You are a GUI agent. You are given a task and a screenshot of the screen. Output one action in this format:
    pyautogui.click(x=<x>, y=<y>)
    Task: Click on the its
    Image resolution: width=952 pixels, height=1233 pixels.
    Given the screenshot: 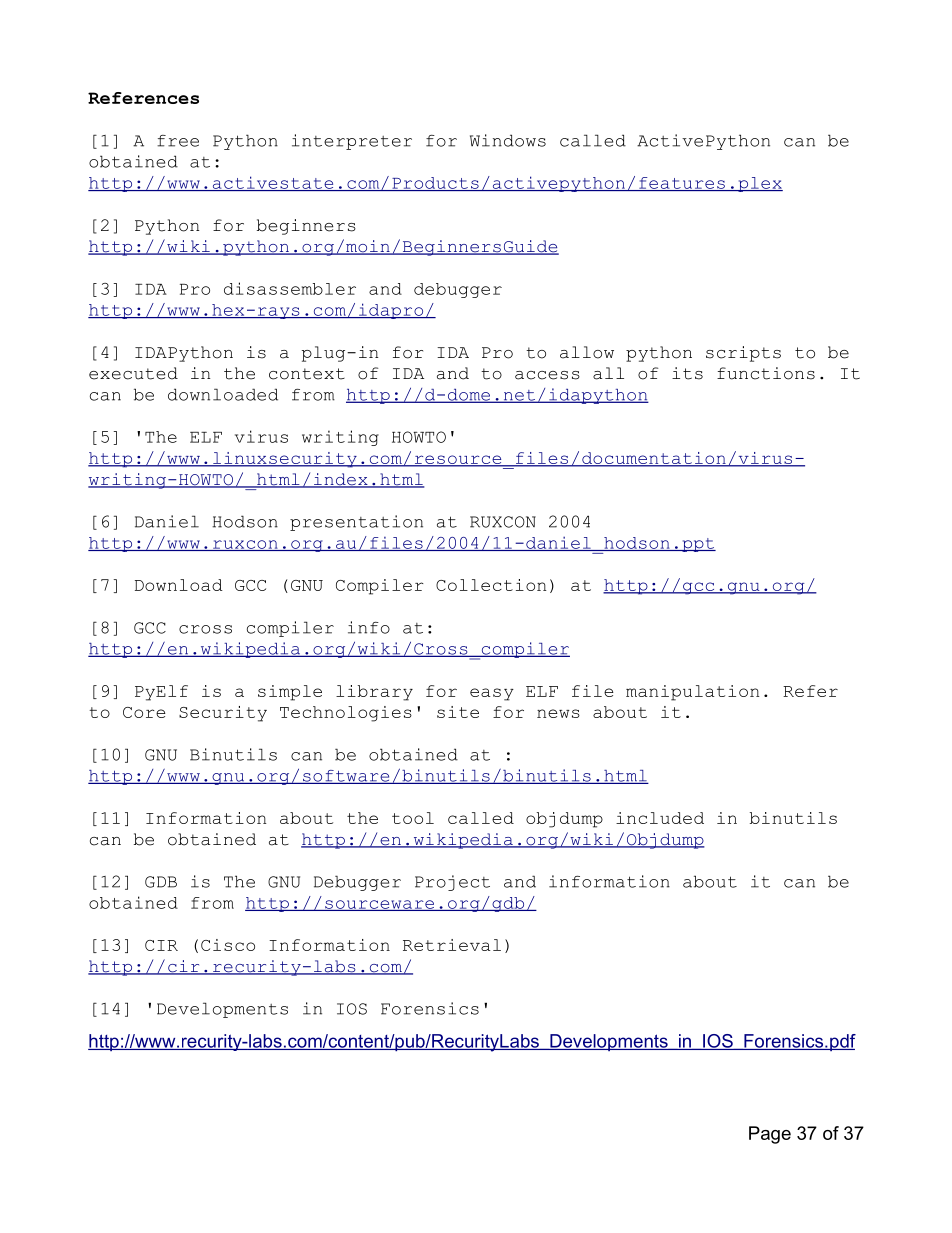 What is the action you would take?
    pyautogui.click(x=687, y=373)
